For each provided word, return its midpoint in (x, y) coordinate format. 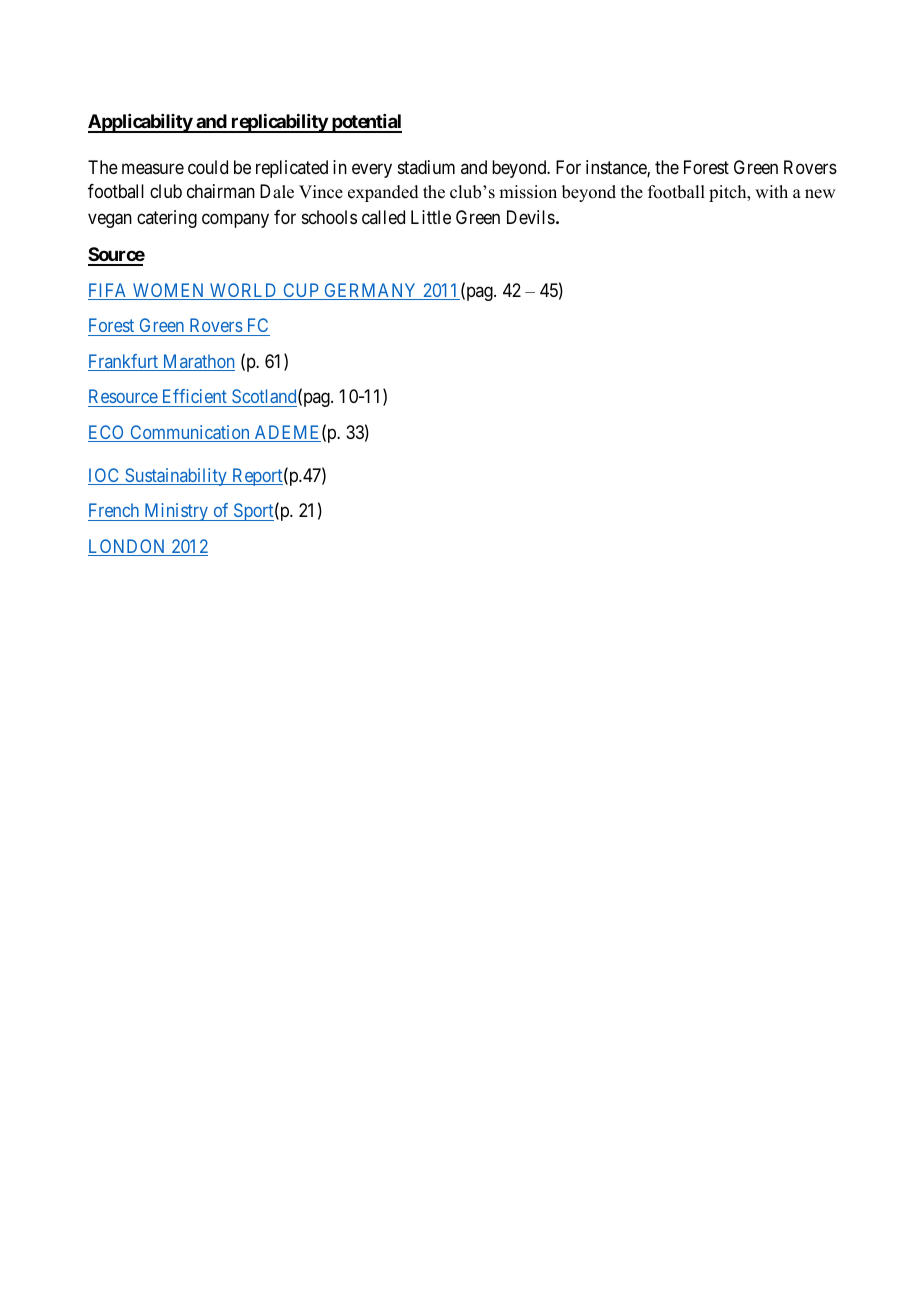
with (771, 191)
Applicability (141, 123)
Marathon (197, 362)
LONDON (128, 547)
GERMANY (371, 291)
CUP (301, 291)
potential (366, 123)
